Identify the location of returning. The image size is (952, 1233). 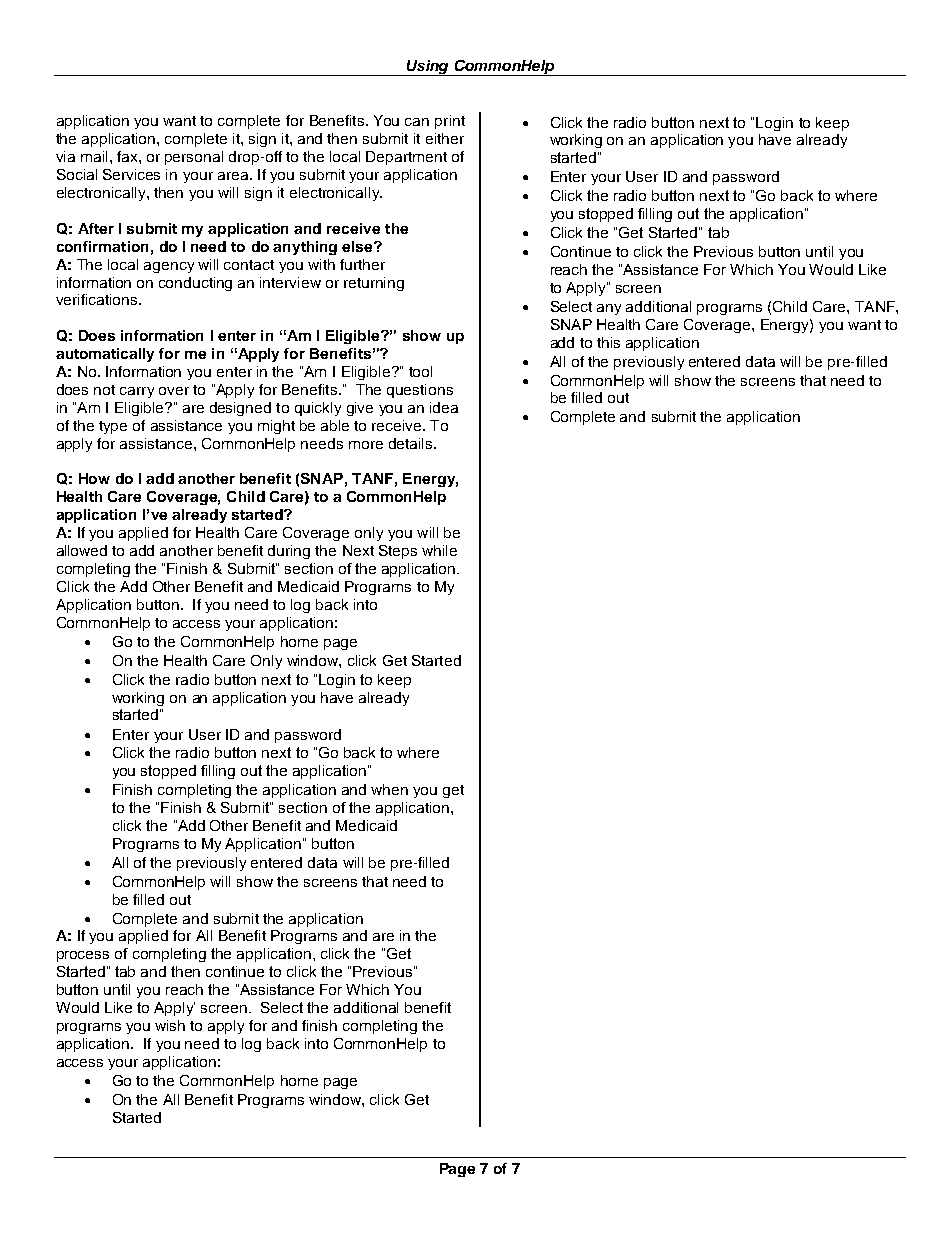
(374, 284).
